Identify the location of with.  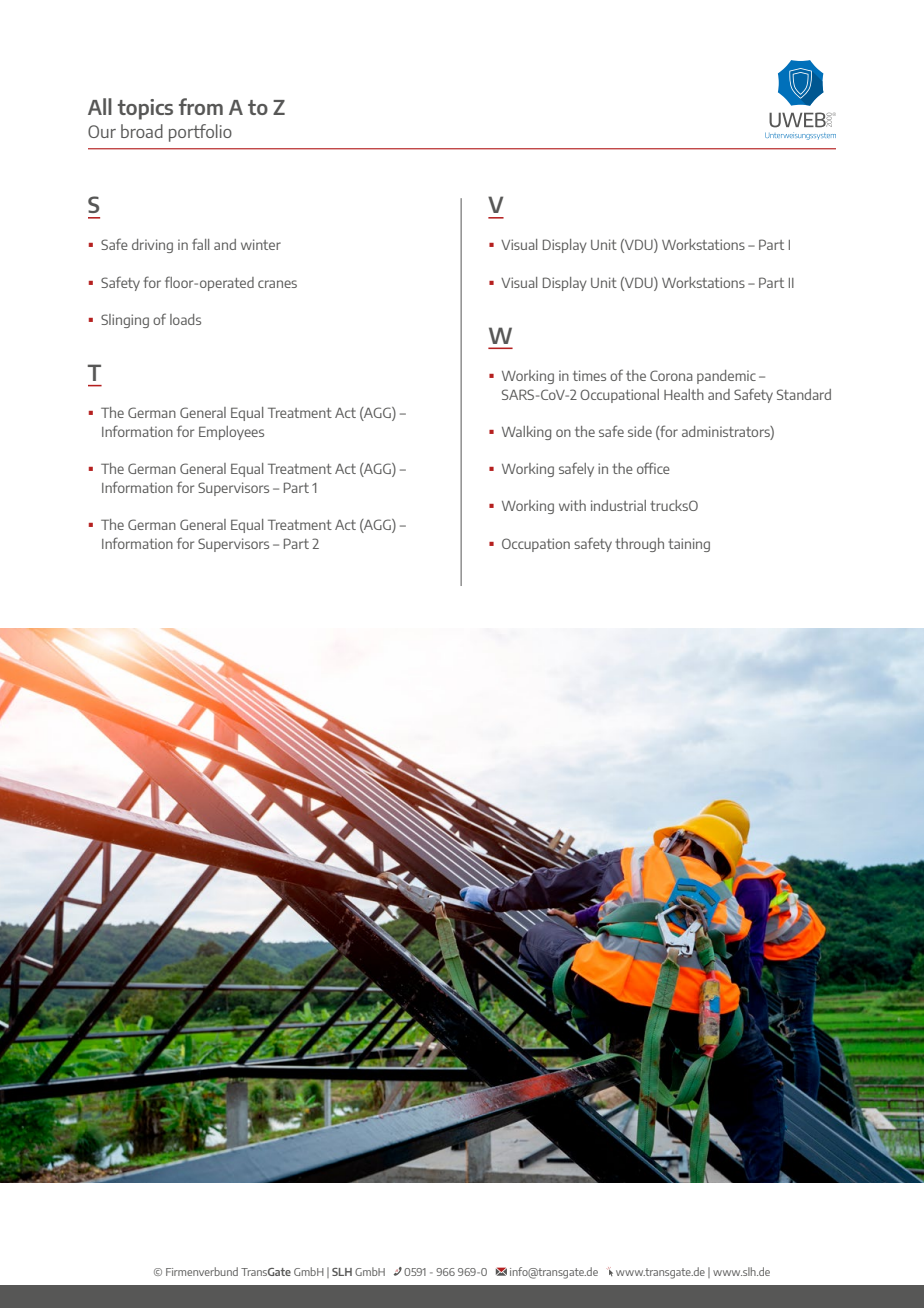
(572, 505).
